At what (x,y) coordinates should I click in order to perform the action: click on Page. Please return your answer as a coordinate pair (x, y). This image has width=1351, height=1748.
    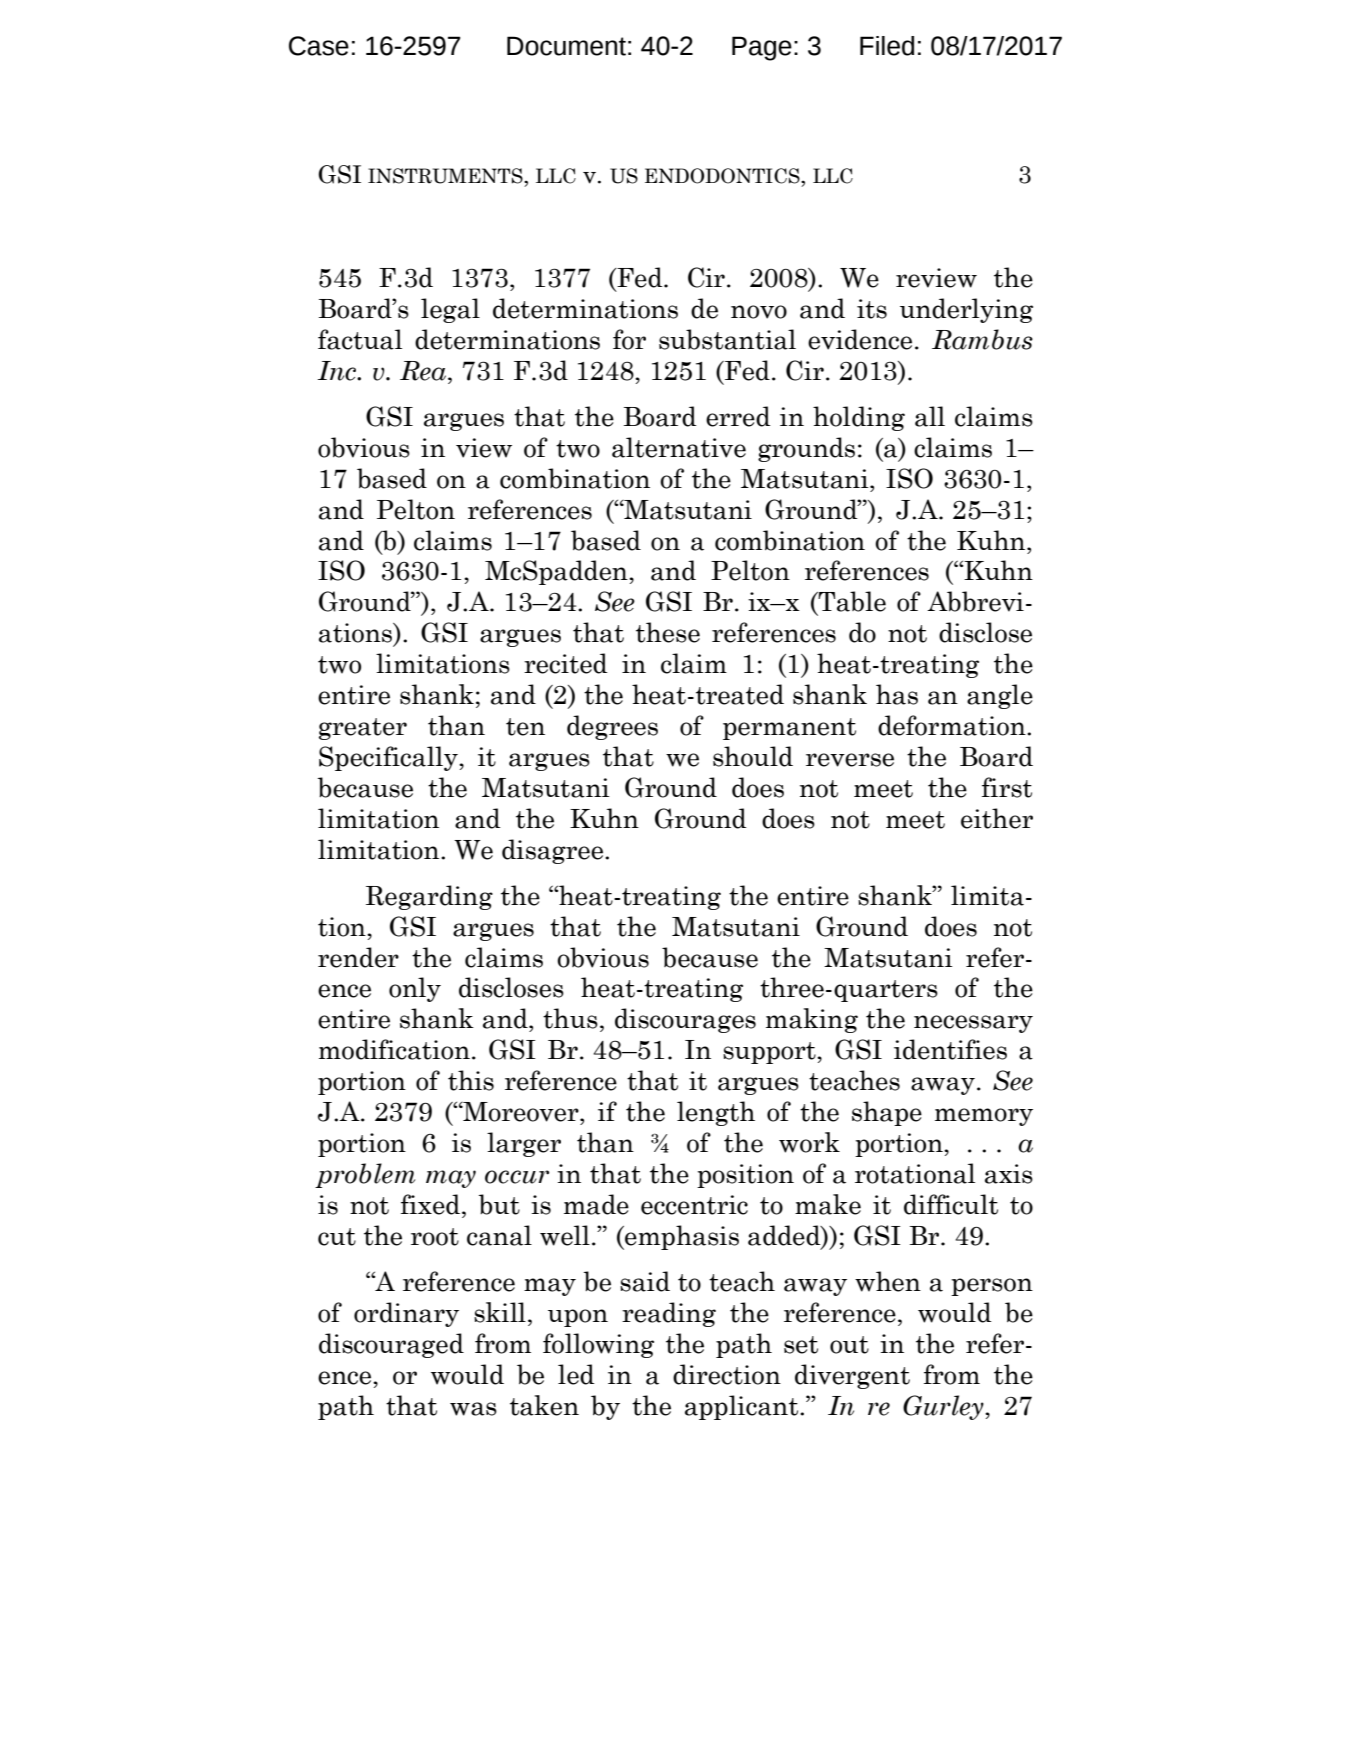
    Looking at the image, I should click on (762, 48).
